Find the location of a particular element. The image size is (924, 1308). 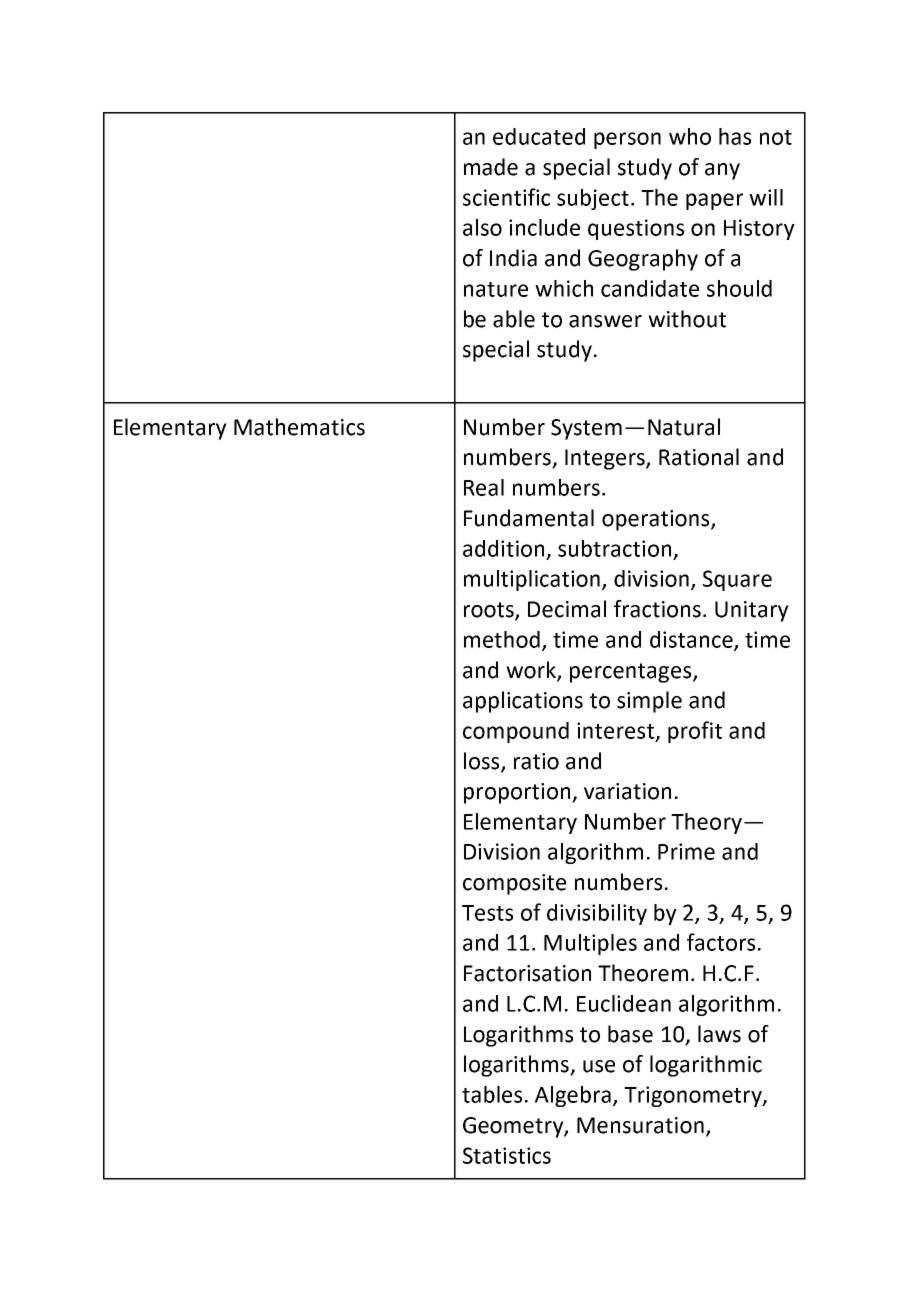

Mathematics is located at coordinates (299, 427).
